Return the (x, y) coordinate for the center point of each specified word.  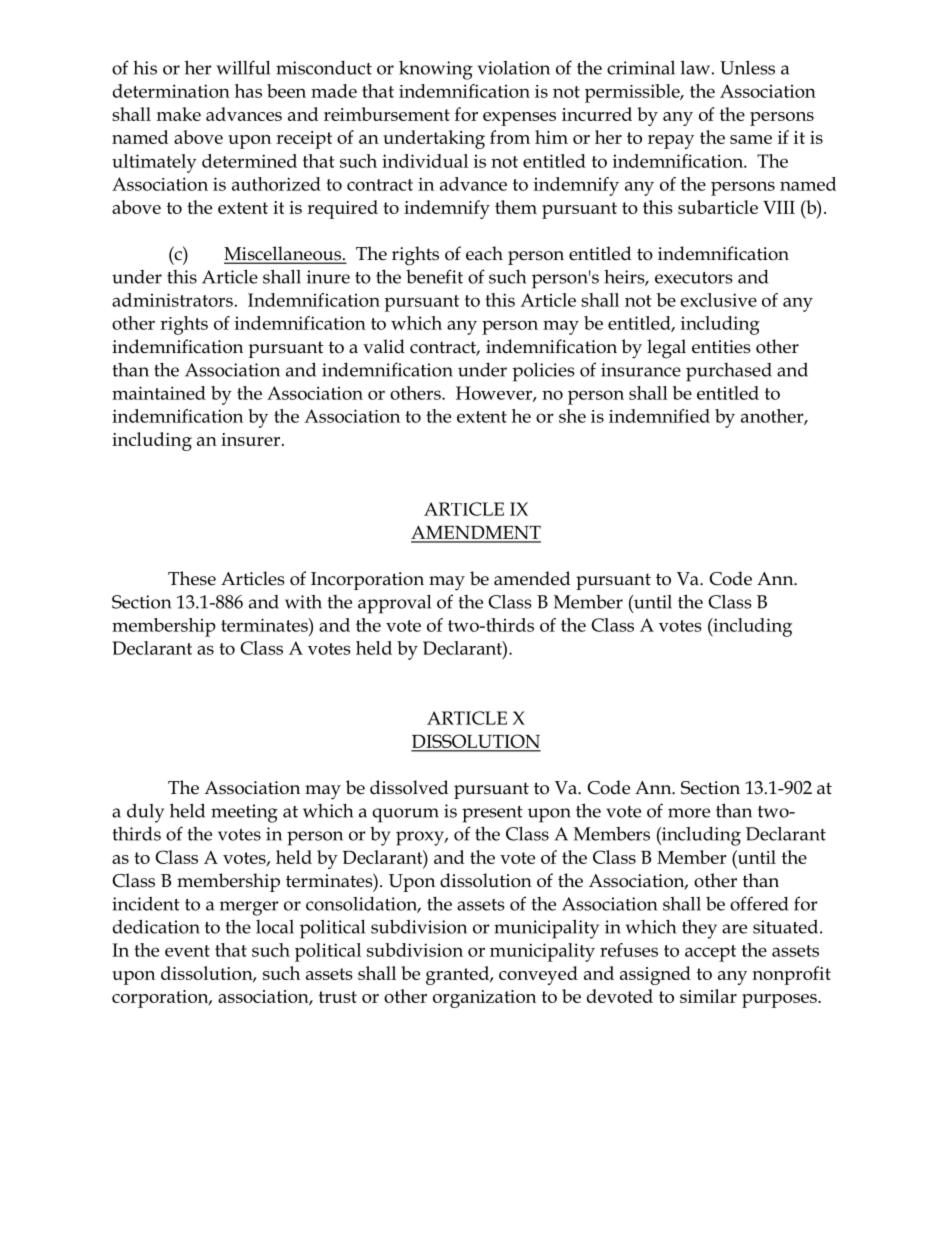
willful (243, 67)
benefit (434, 276)
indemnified (659, 416)
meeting (244, 813)
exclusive (718, 300)
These (192, 578)
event (187, 951)
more (689, 813)
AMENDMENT (476, 534)
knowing (436, 70)
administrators (172, 300)
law (695, 67)
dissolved (409, 787)
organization (484, 999)
